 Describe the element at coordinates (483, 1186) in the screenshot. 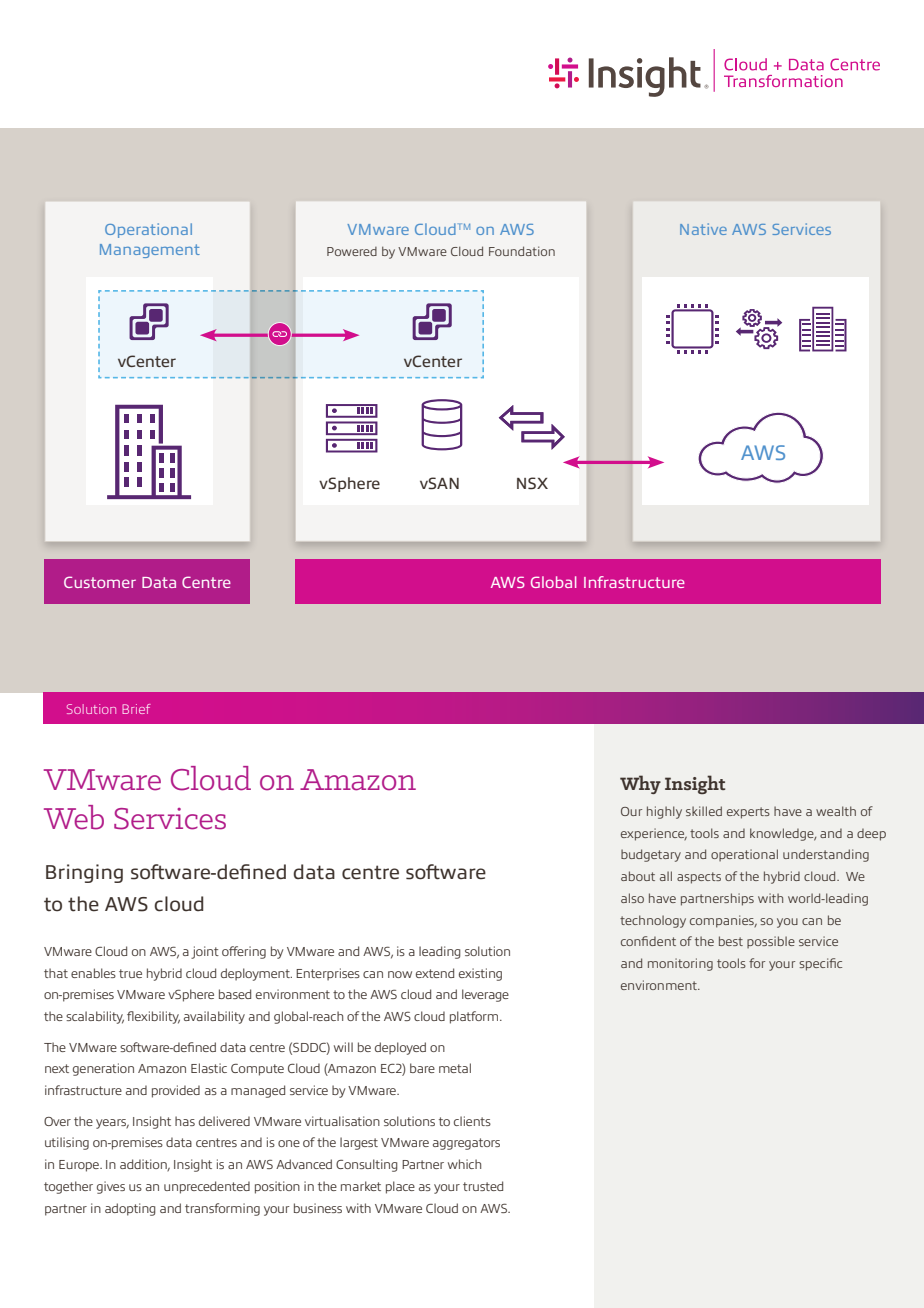

I see `trusted` at that location.
